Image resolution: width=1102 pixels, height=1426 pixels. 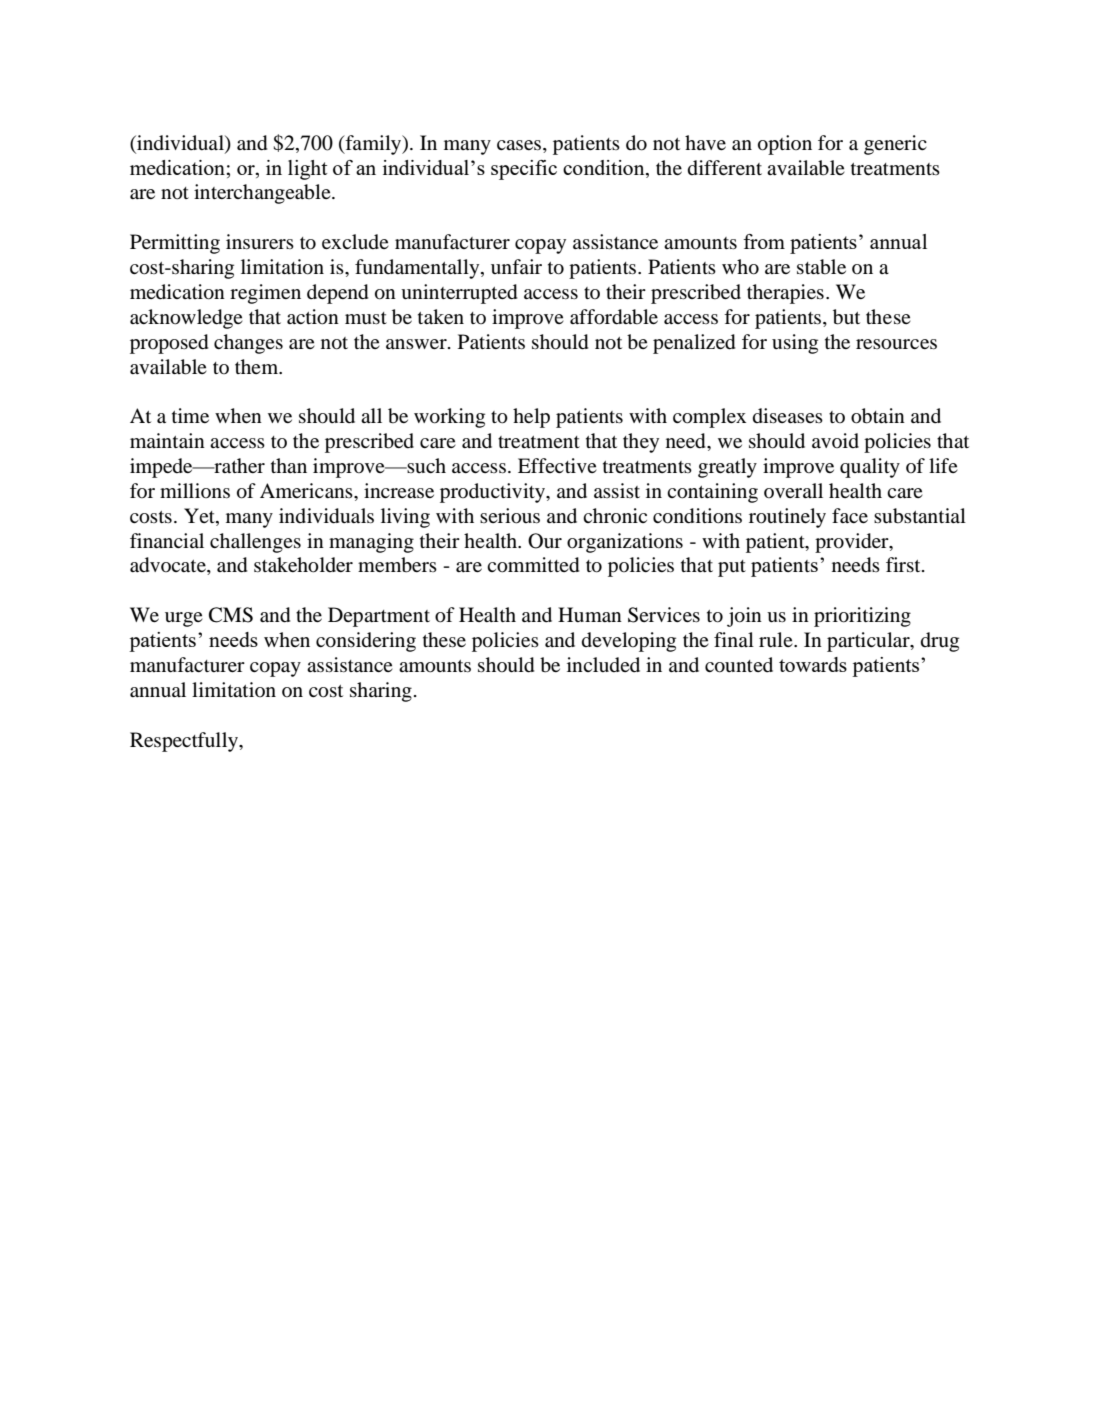 What do you see at coordinates (603, 665) in the screenshot?
I see `included` at bounding box center [603, 665].
